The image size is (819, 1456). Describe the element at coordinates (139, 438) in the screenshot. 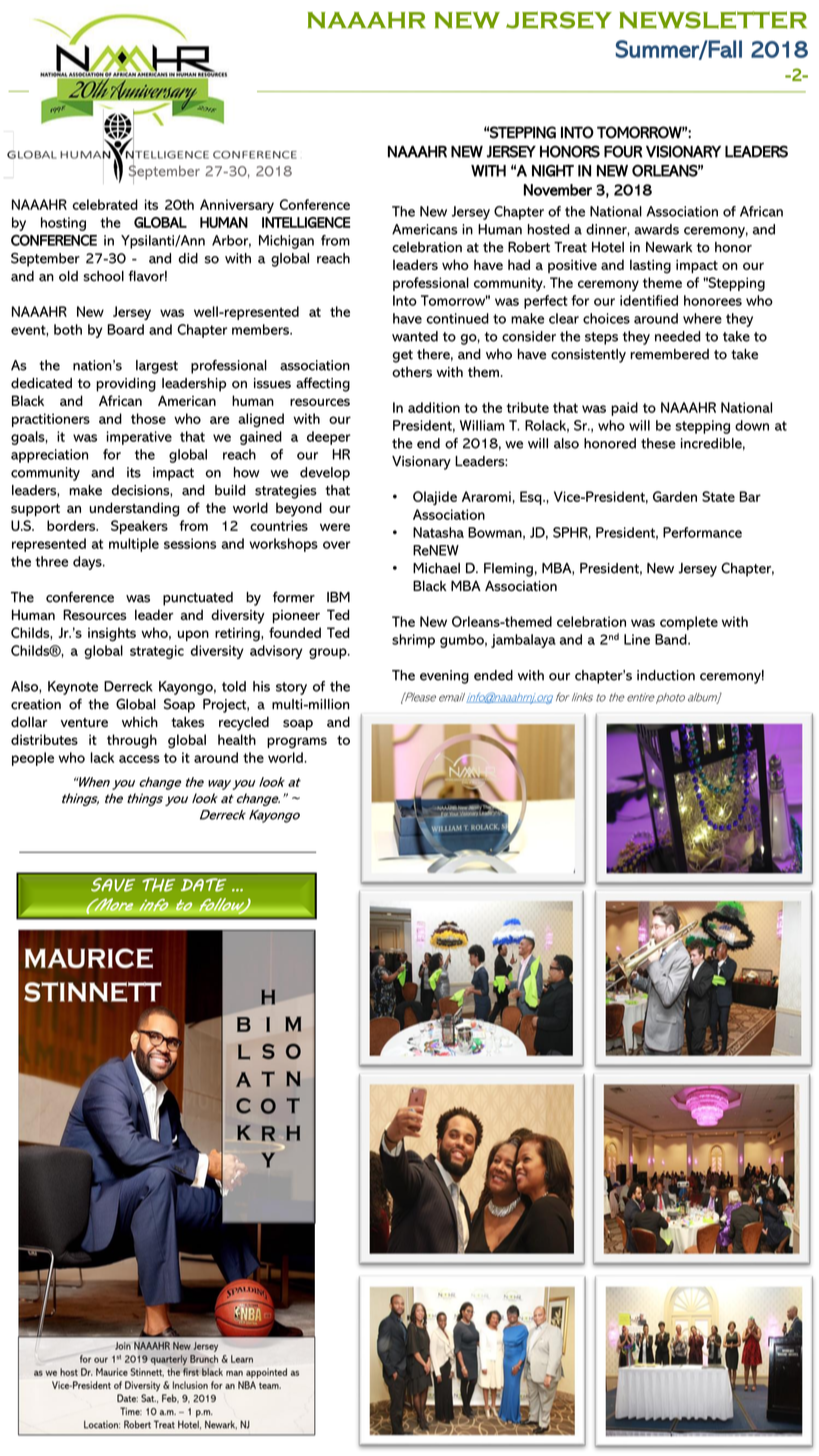

I see `imperative` at that location.
